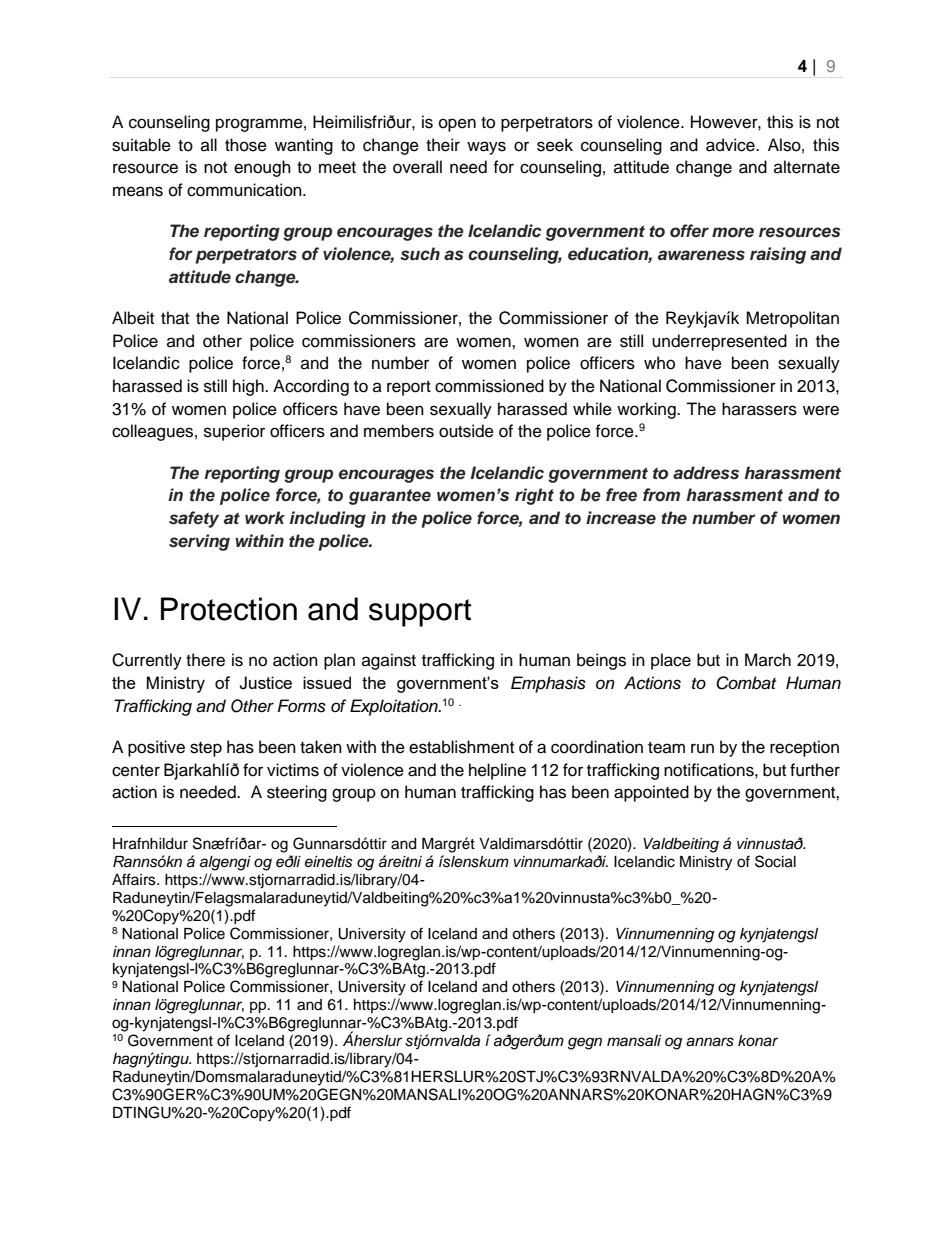 The width and height of the screenshot is (952, 1233). Describe the element at coordinates (731, 145) in the screenshot. I see `advice` at that location.
